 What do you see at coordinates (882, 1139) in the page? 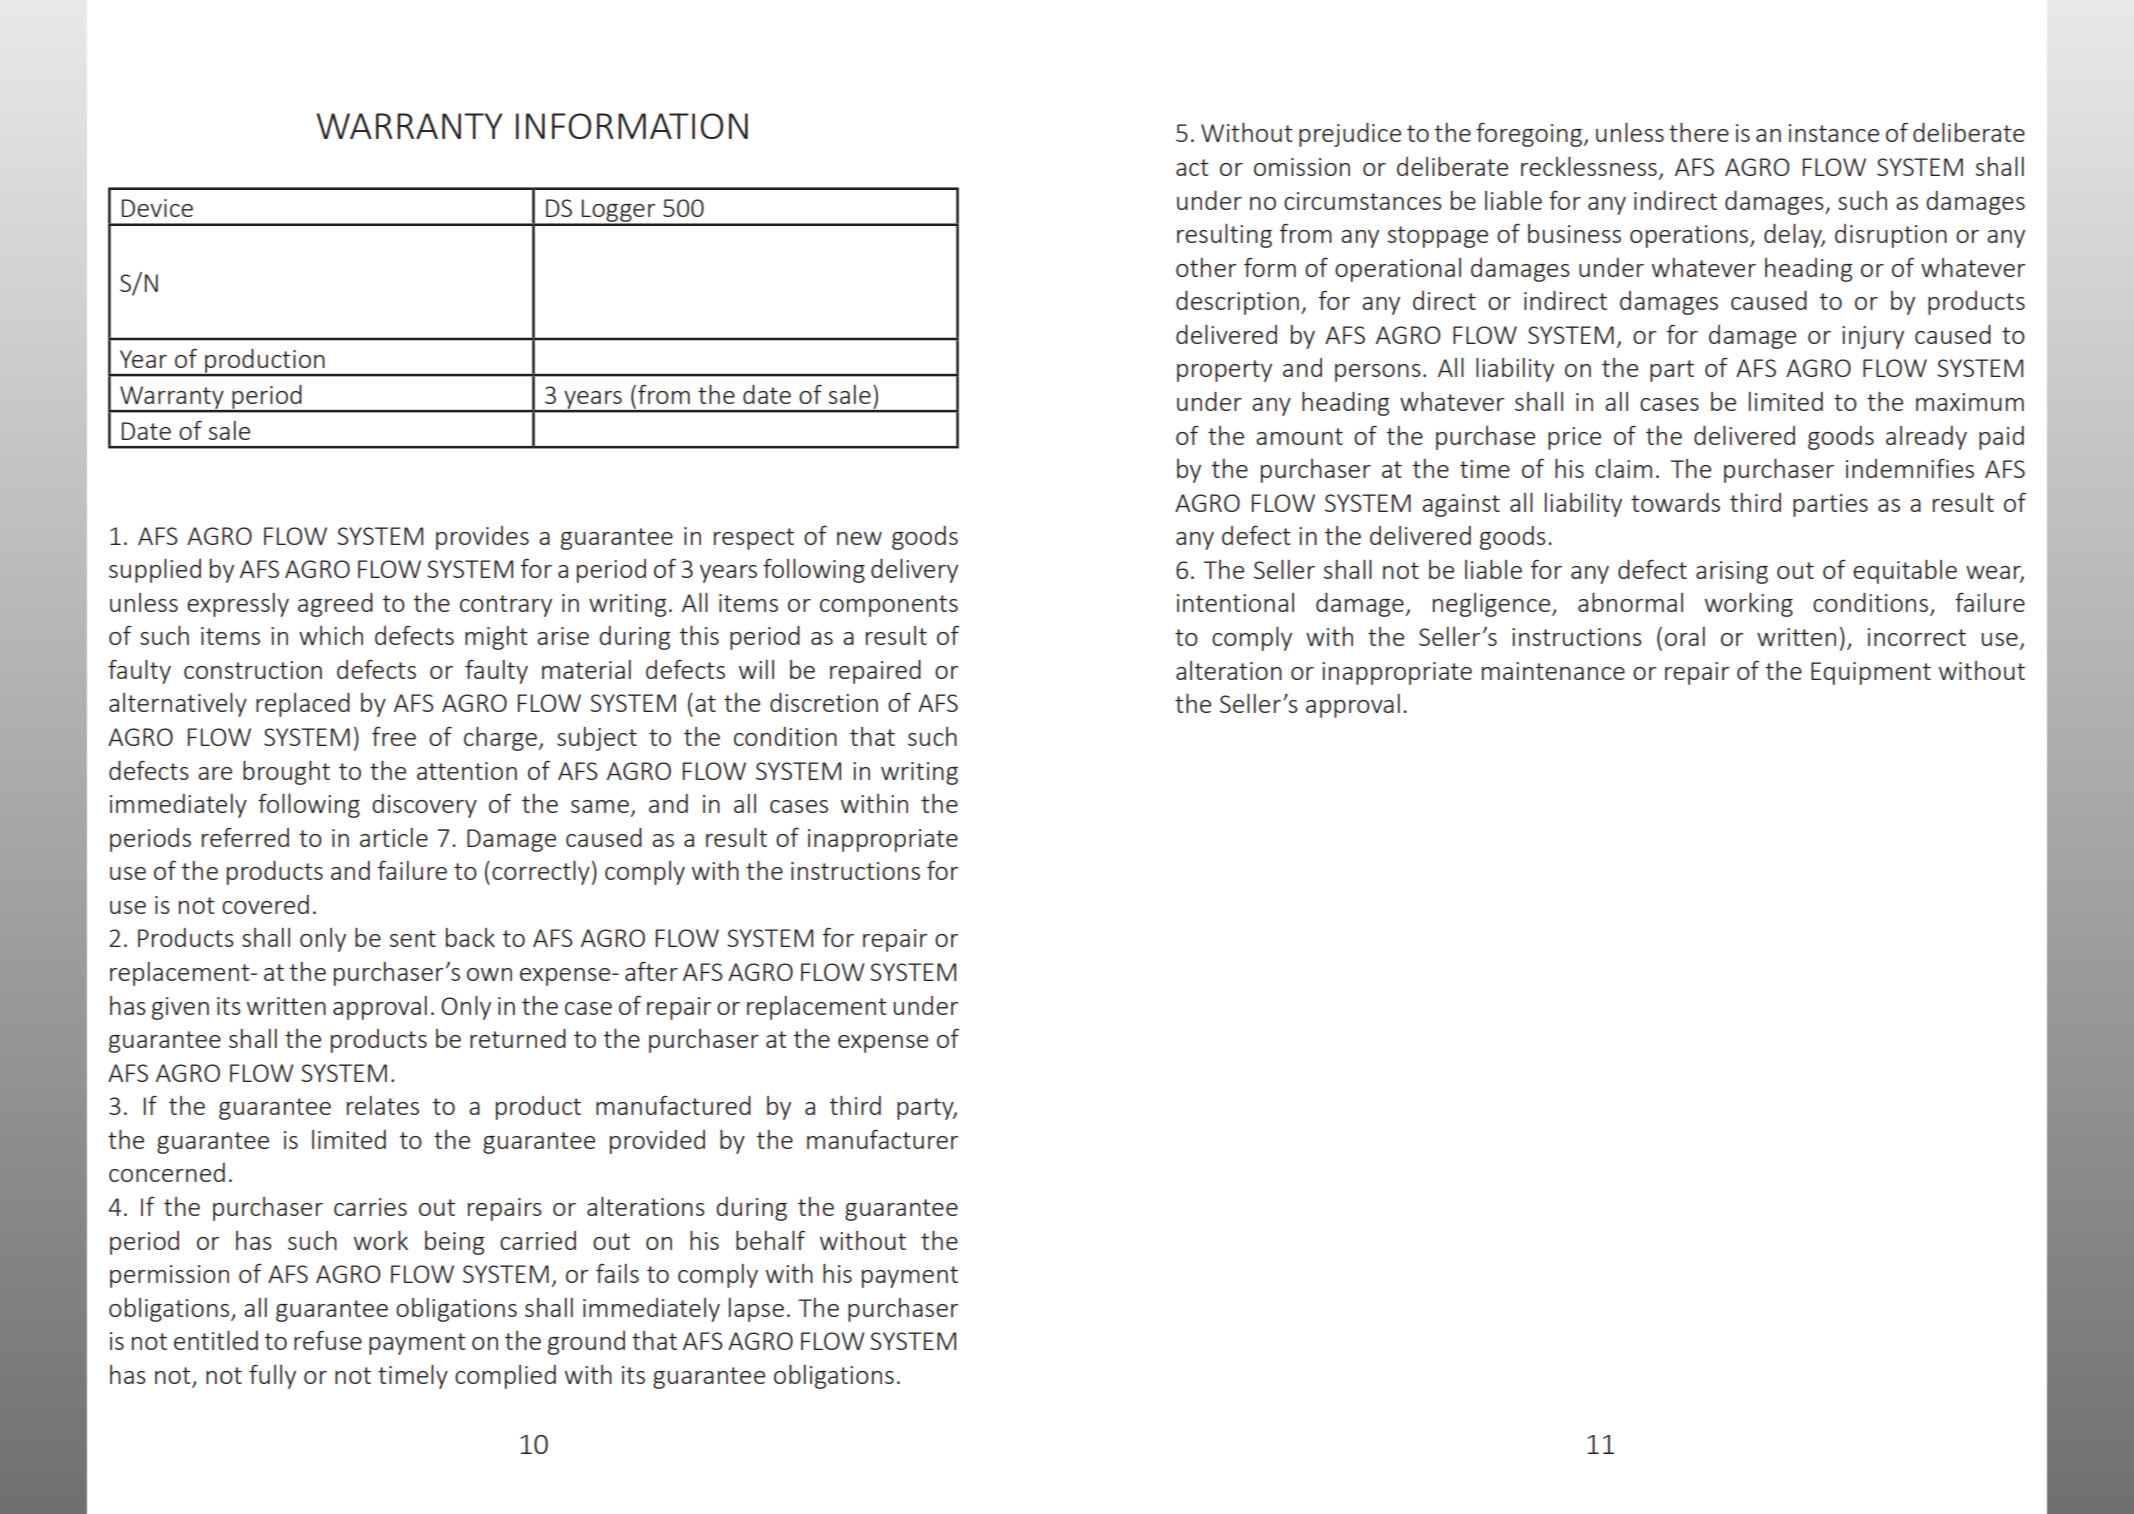
I see `manufacturer` at bounding box center [882, 1139].
